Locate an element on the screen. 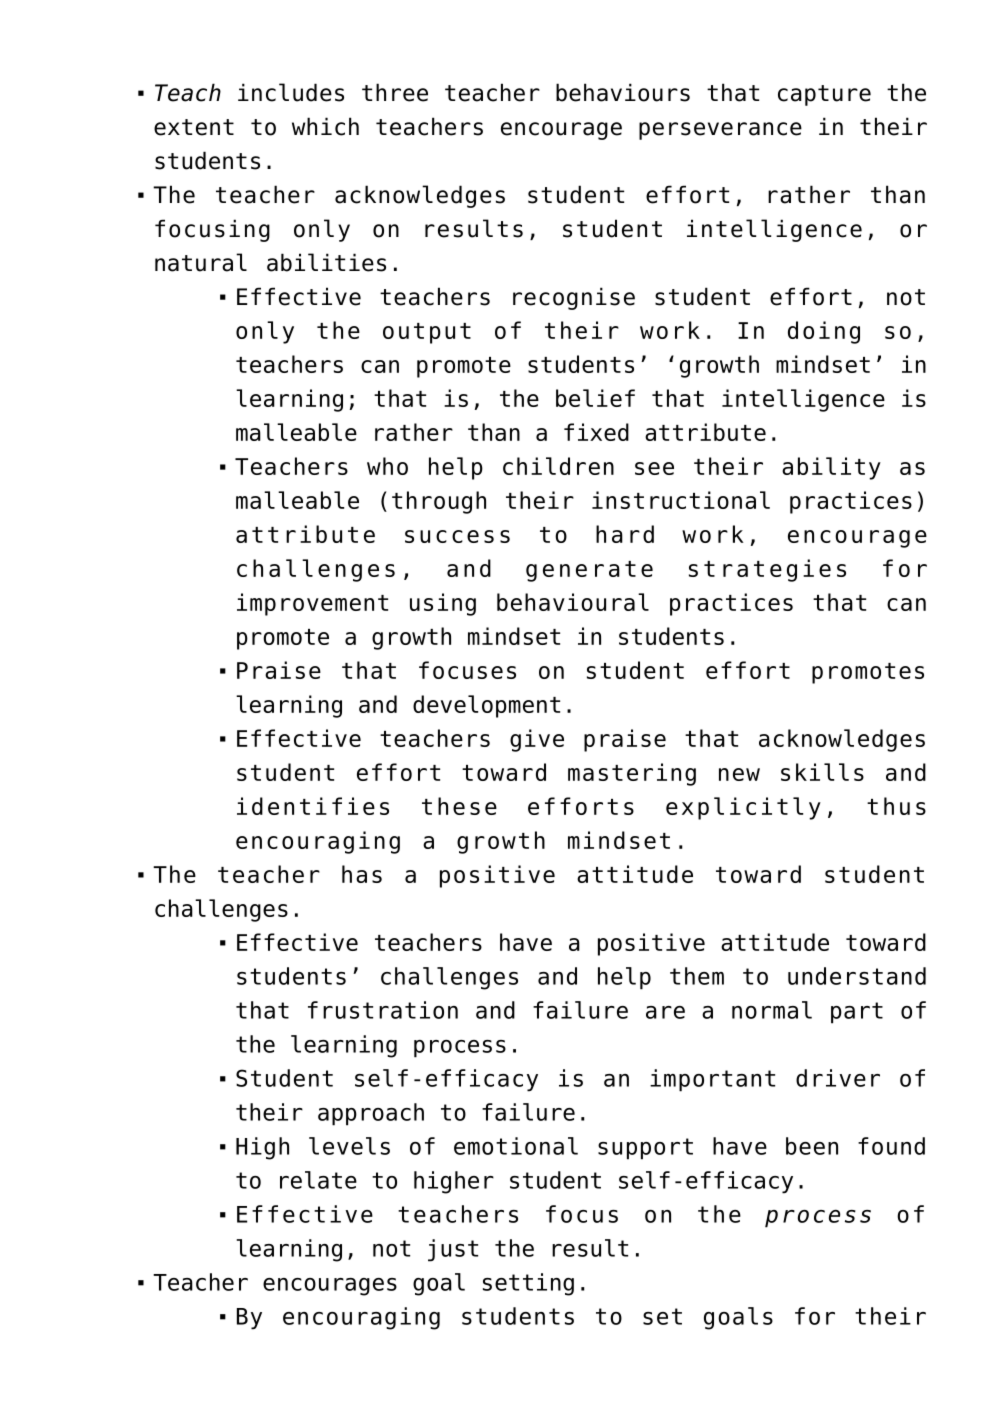 The height and width of the screenshot is (1413, 999). includes is located at coordinates (291, 92).
